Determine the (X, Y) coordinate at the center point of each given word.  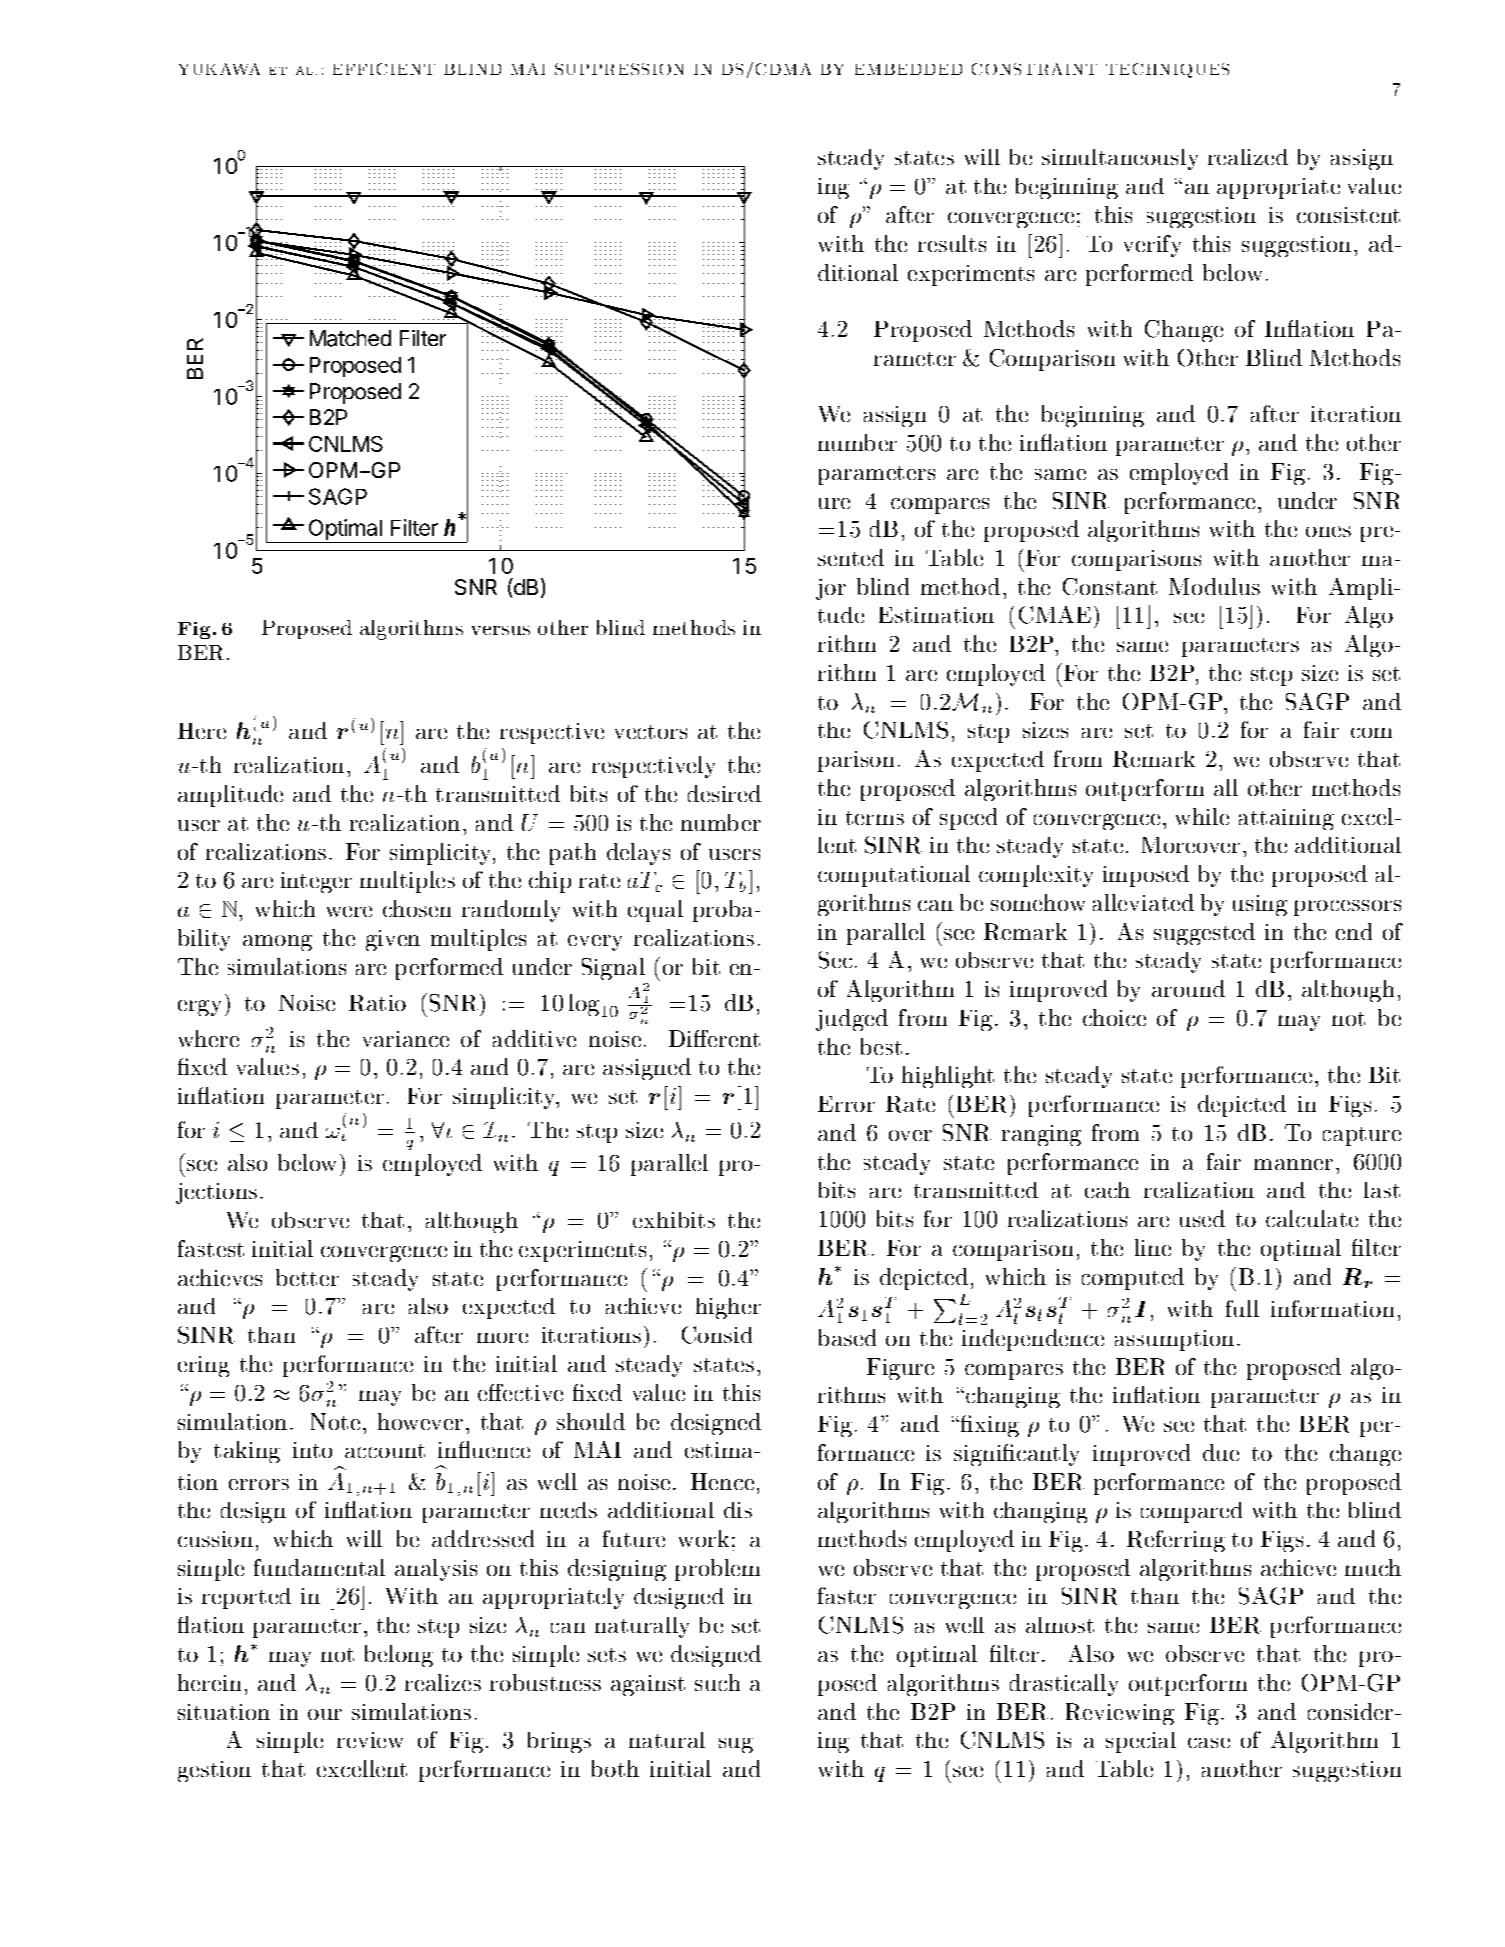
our (325, 1714)
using (1260, 905)
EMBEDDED (908, 69)
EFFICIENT (384, 69)
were (349, 911)
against (648, 1685)
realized (1248, 157)
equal (655, 911)
